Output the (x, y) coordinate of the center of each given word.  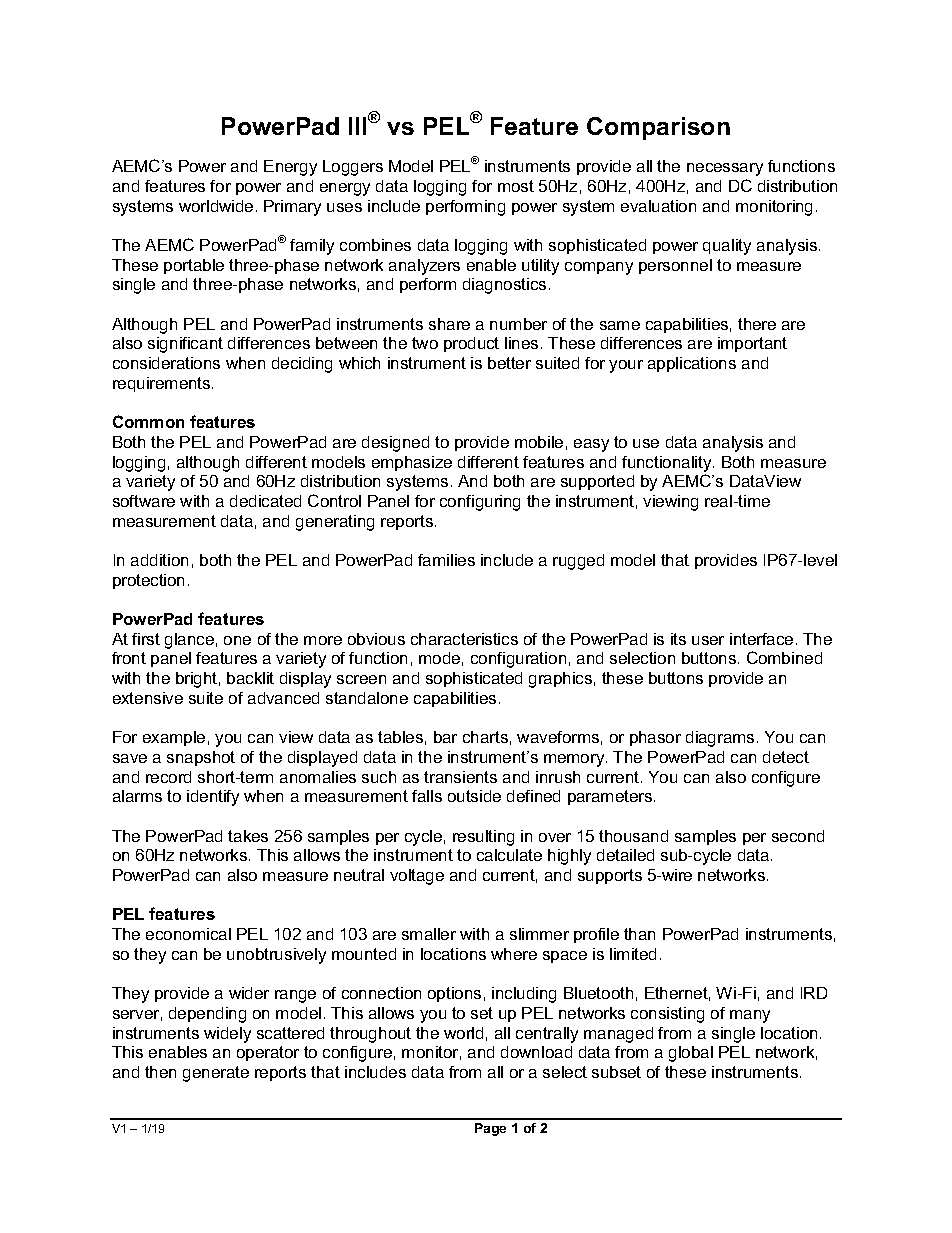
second (798, 836)
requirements (163, 384)
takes (248, 836)
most (516, 186)
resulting (483, 838)
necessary (725, 169)
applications (692, 364)
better (509, 363)
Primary (292, 208)
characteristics (464, 639)
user (708, 640)
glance (189, 641)
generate (216, 1074)
